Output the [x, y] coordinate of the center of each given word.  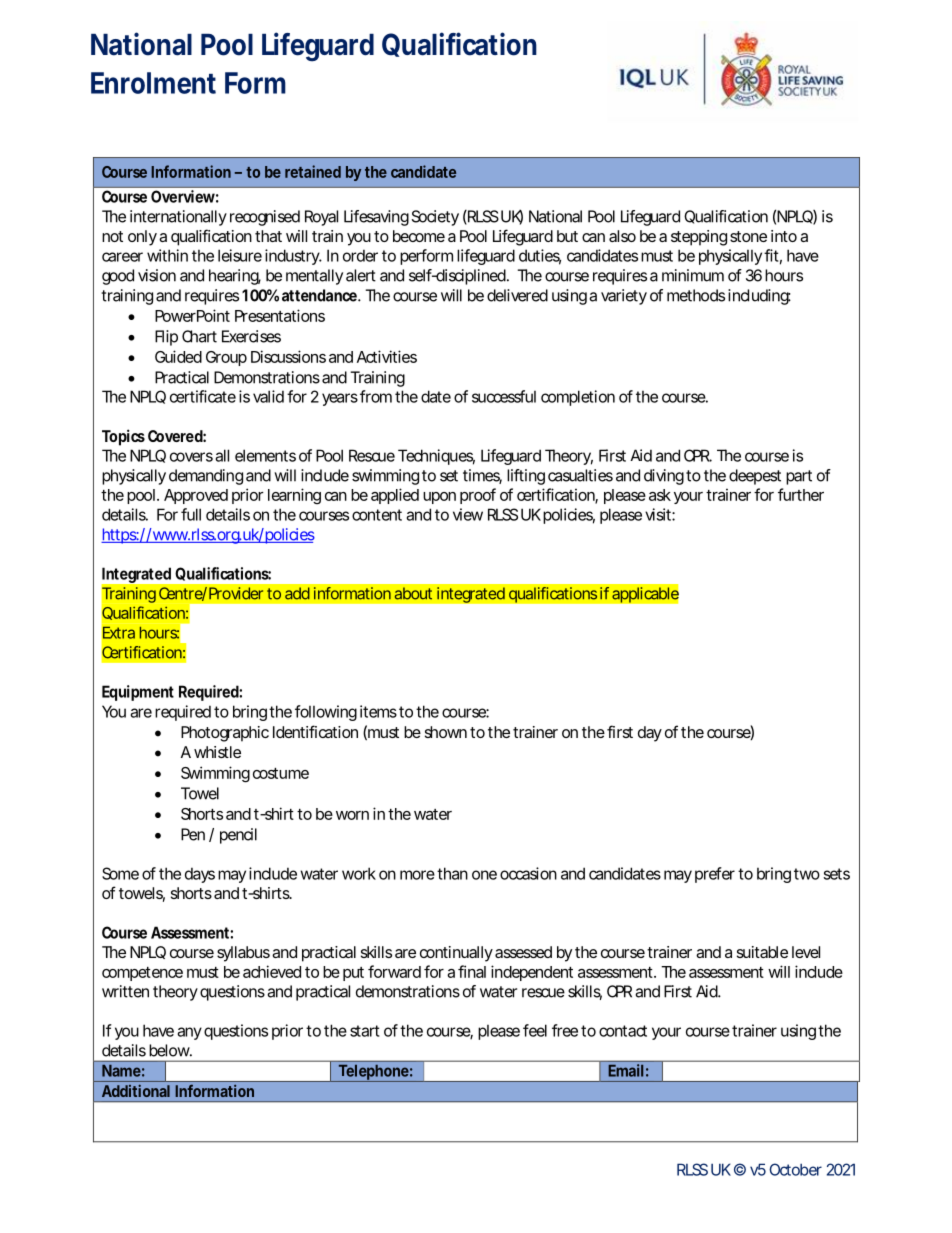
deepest [755, 477]
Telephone [373, 1073]
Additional [136, 1091]
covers [191, 457]
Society [435, 218]
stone [748, 236]
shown [446, 732]
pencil [238, 836]
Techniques [436, 457]
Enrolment [153, 83]
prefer [715, 875]
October [795, 1169]
